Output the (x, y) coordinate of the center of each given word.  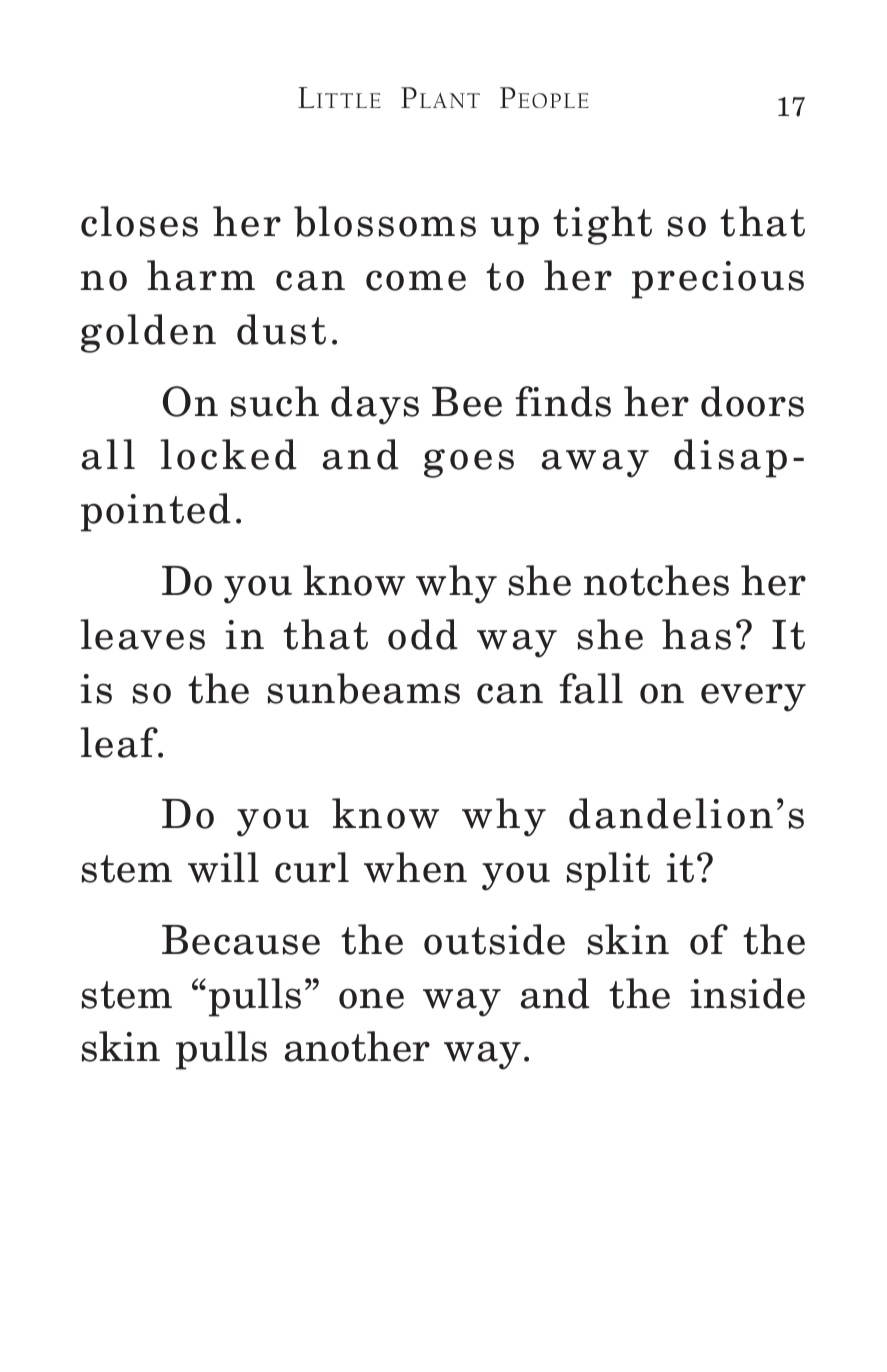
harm (201, 275)
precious (718, 280)
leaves (142, 634)
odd (423, 634)
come (416, 280)
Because (241, 940)
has (696, 634)
